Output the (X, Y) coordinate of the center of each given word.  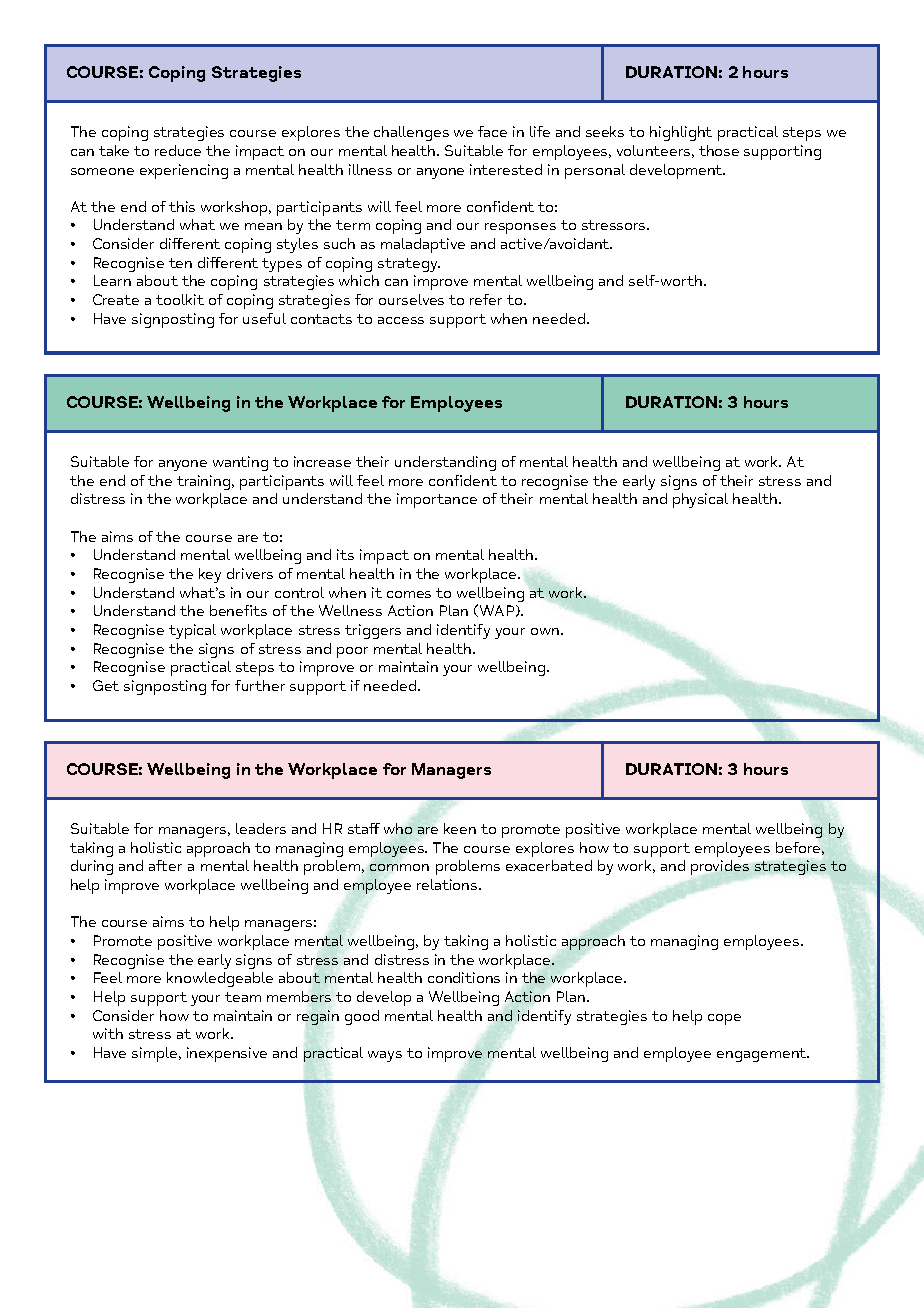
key (210, 575)
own (545, 631)
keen (460, 828)
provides (720, 867)
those (719, 150)
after (165, 865)
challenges (411, 133)
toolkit (180, 299)
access (401, 320)
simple (156, 1054)
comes (409, 594)
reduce (178, 150)
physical (700, 500)
